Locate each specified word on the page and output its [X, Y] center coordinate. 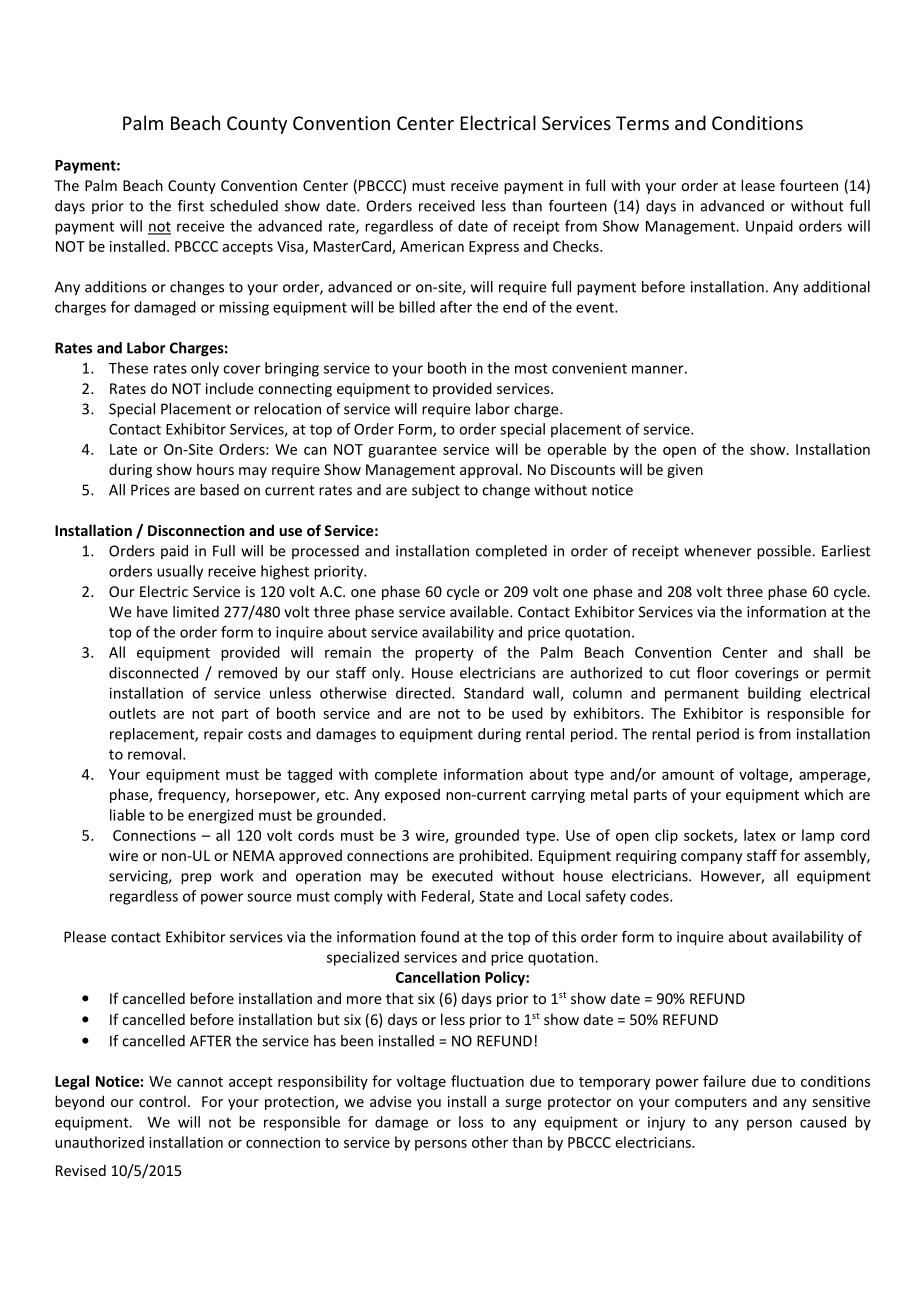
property [444, 654]
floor [713, 673]
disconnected [153, 673]
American [432, 246]
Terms [642, 123]
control [162, 1101]
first [191, 206]
